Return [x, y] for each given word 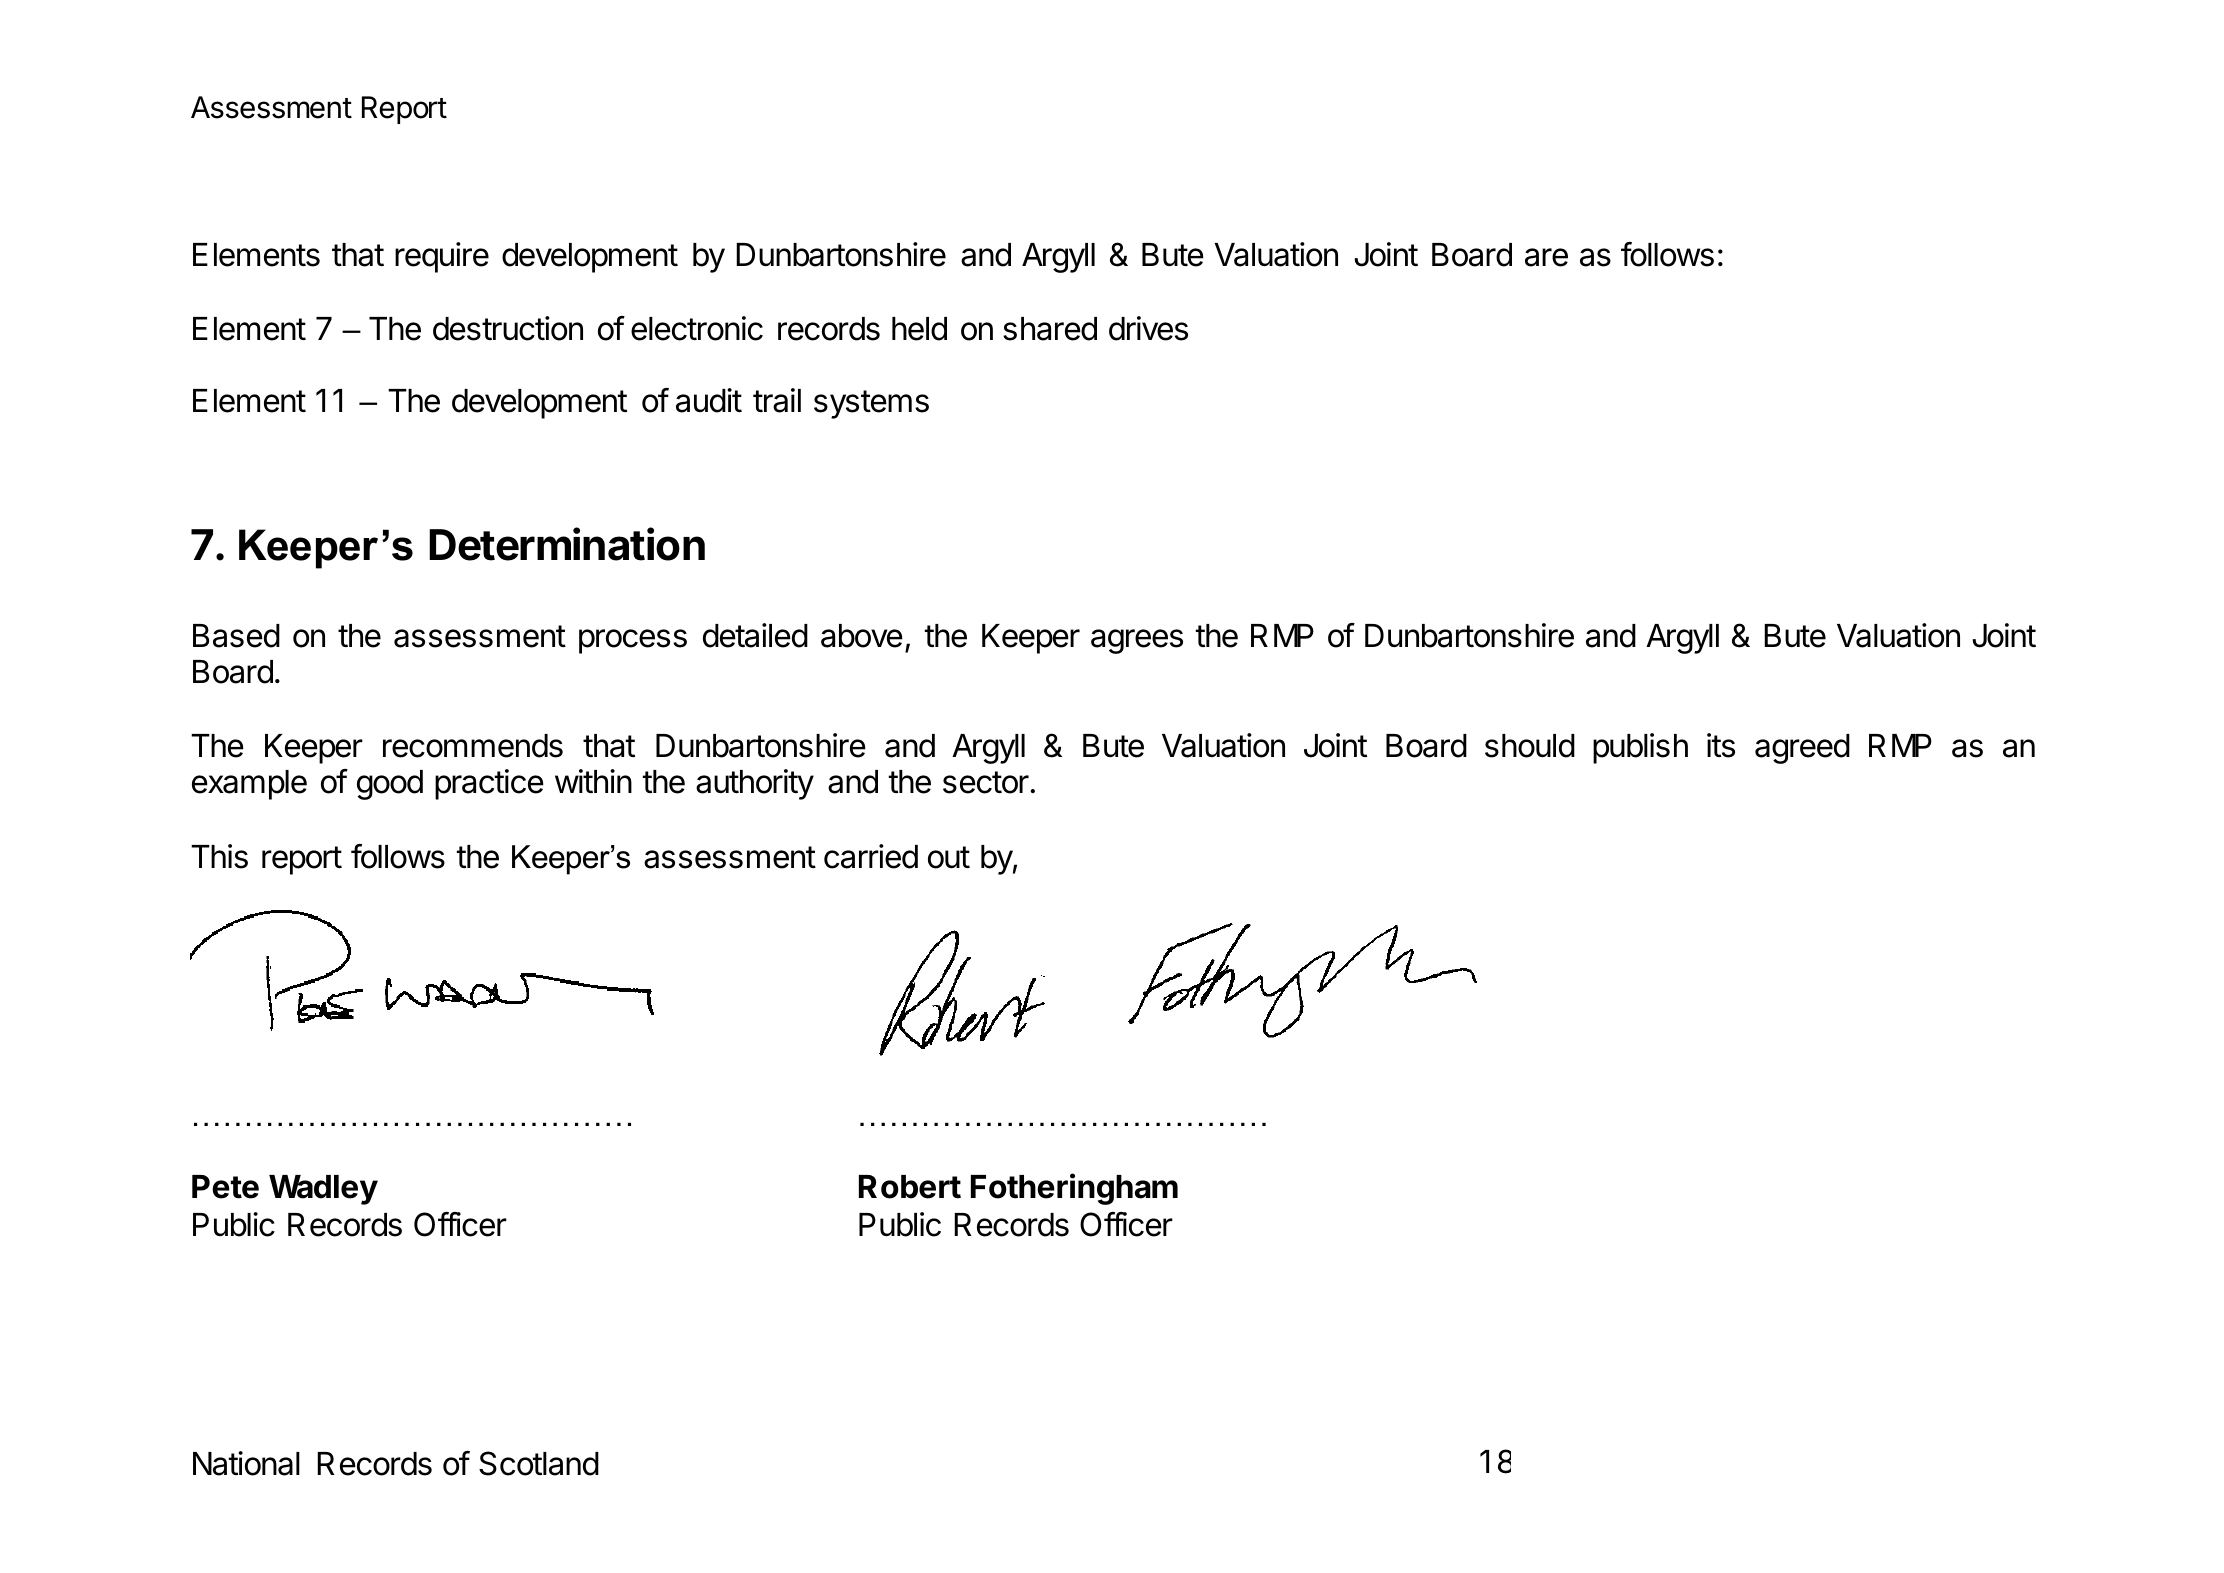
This [219, 856]
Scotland [539, 1463]
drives [1148, 328]
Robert [910, 1187]
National [246, 1463]
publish [1640, 748]
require [442, 257]
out [949, 857]
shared [1050, 329]
